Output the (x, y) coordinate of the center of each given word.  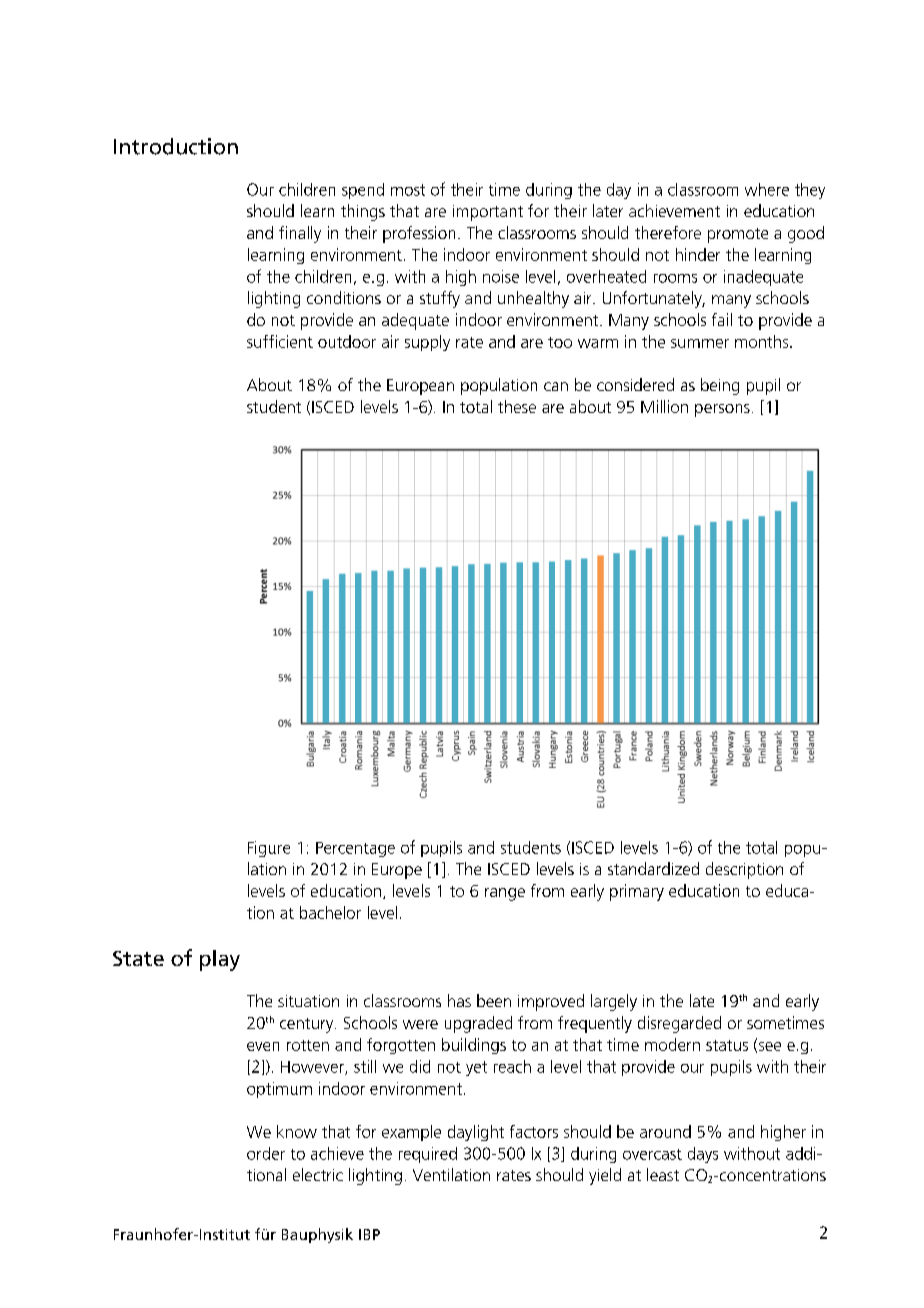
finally (300, 234)
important (488, 213)
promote (738, 235)
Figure (269, 849)
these (517, 406)
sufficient (280, 341)
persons (722, 410)
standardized (653, 868)
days (703, 1155)
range (505, 894)
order (266, 1153)
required (428, 1155)
